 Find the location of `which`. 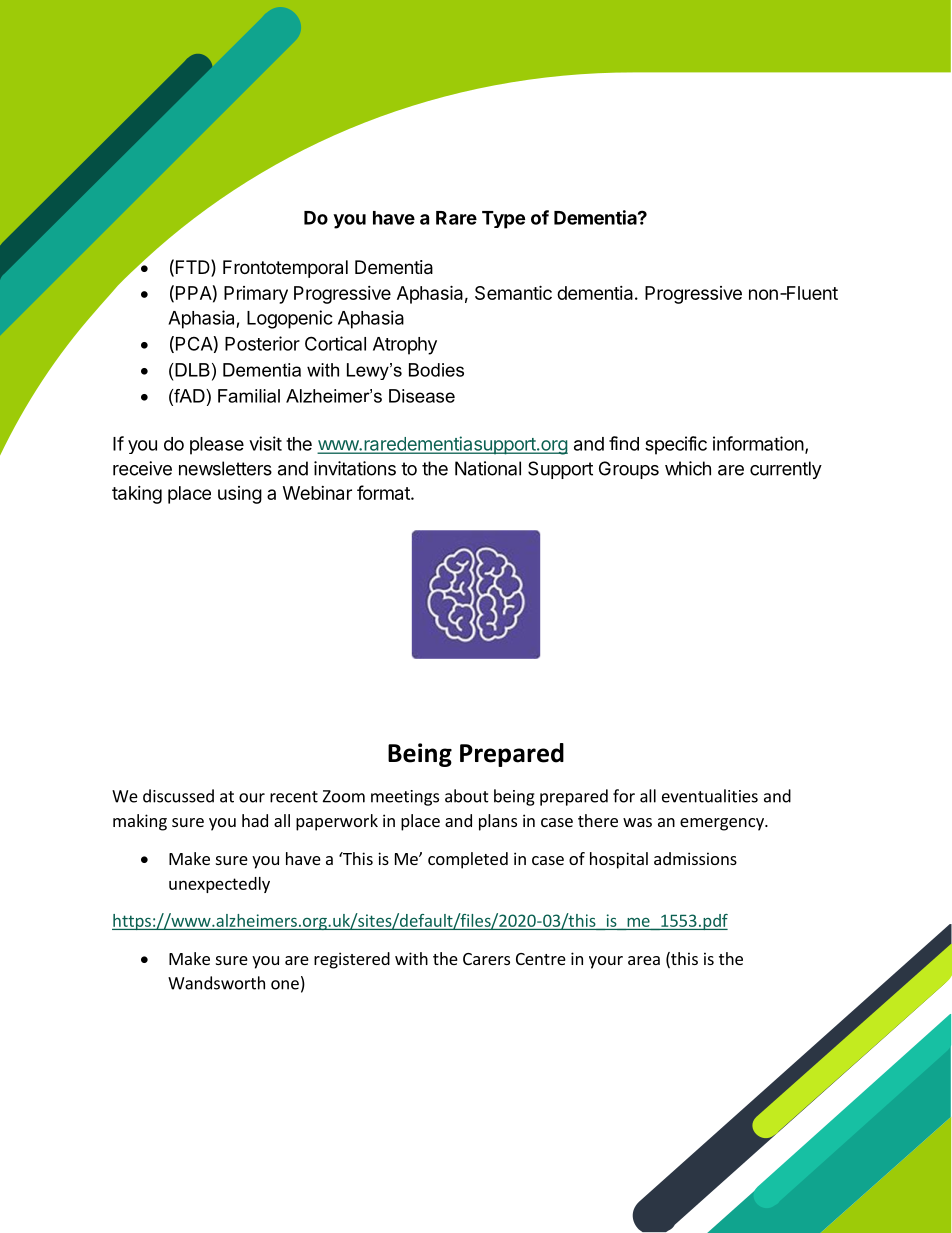

which is located at coordinates (688, 468).
